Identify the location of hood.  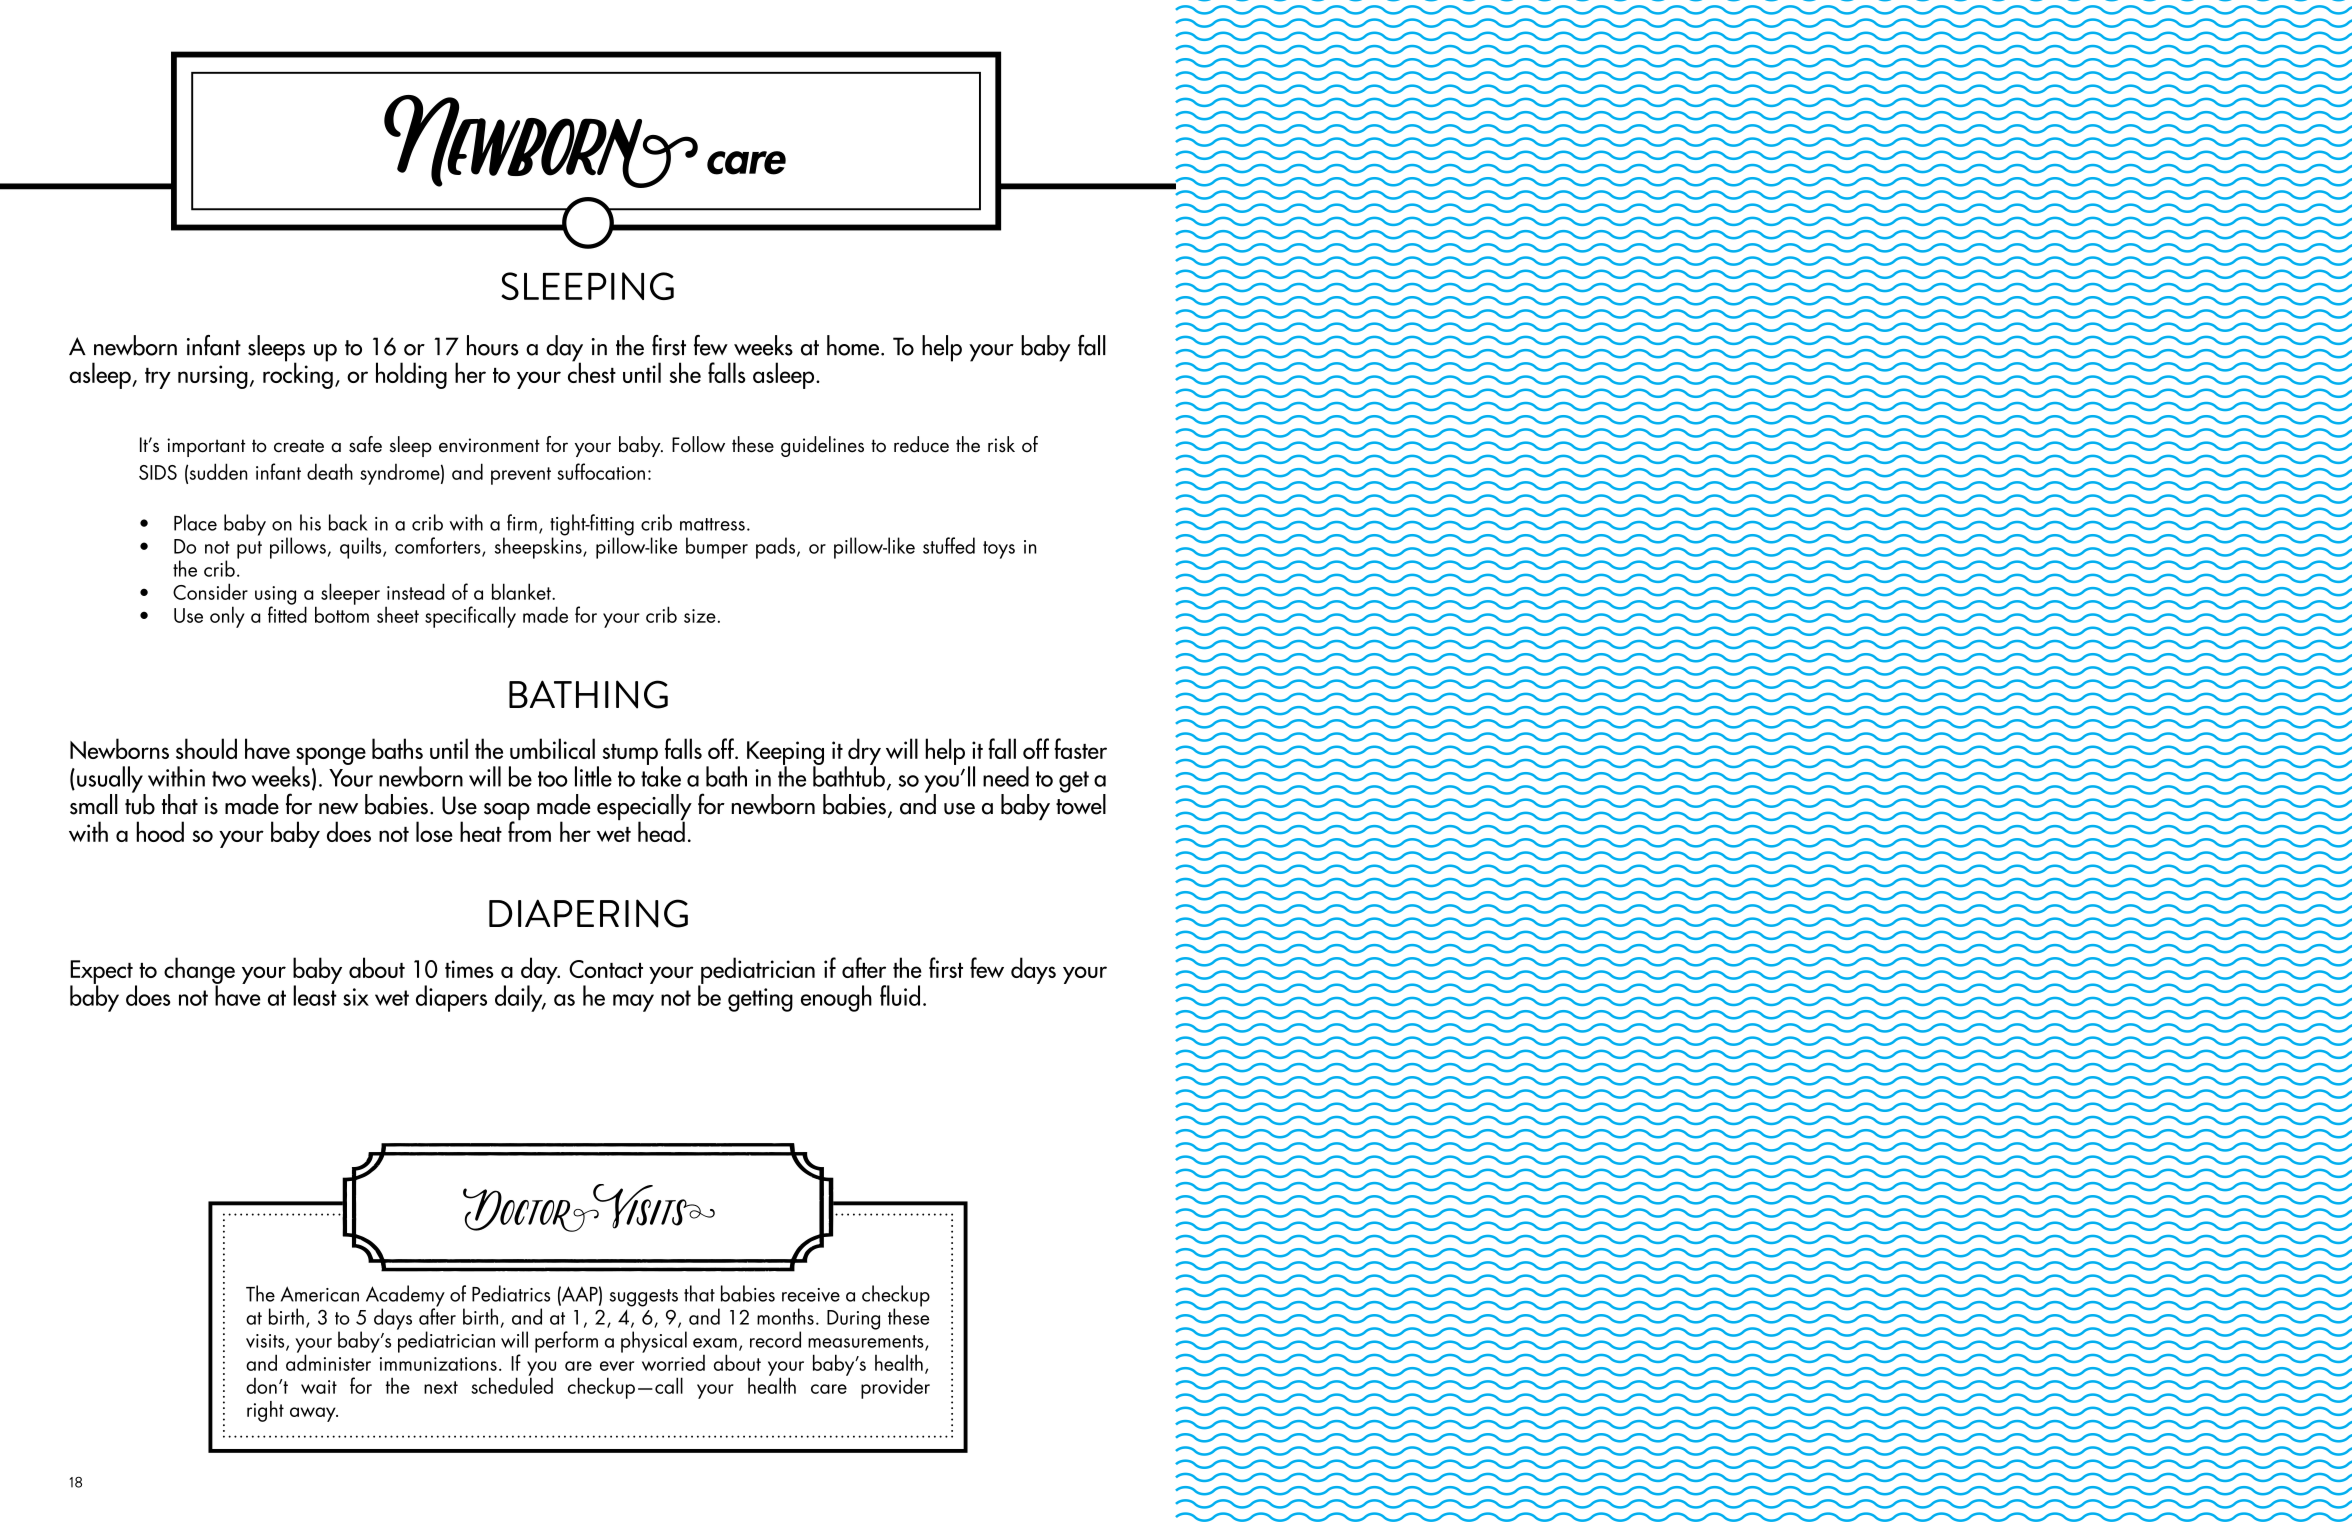
(160, 831).
